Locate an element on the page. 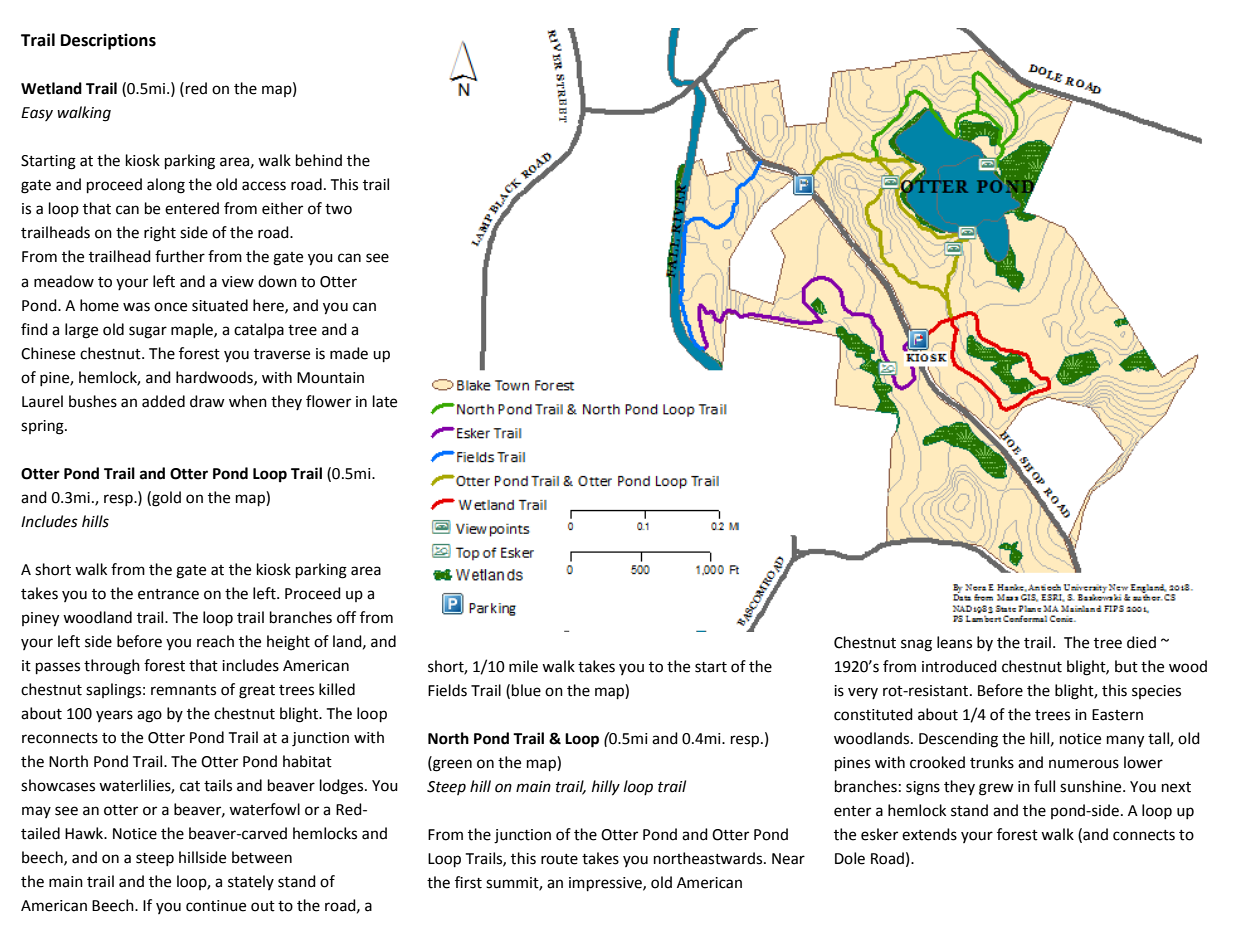 The image size is (1233, 952). two is located at coordinates (338, 209).
